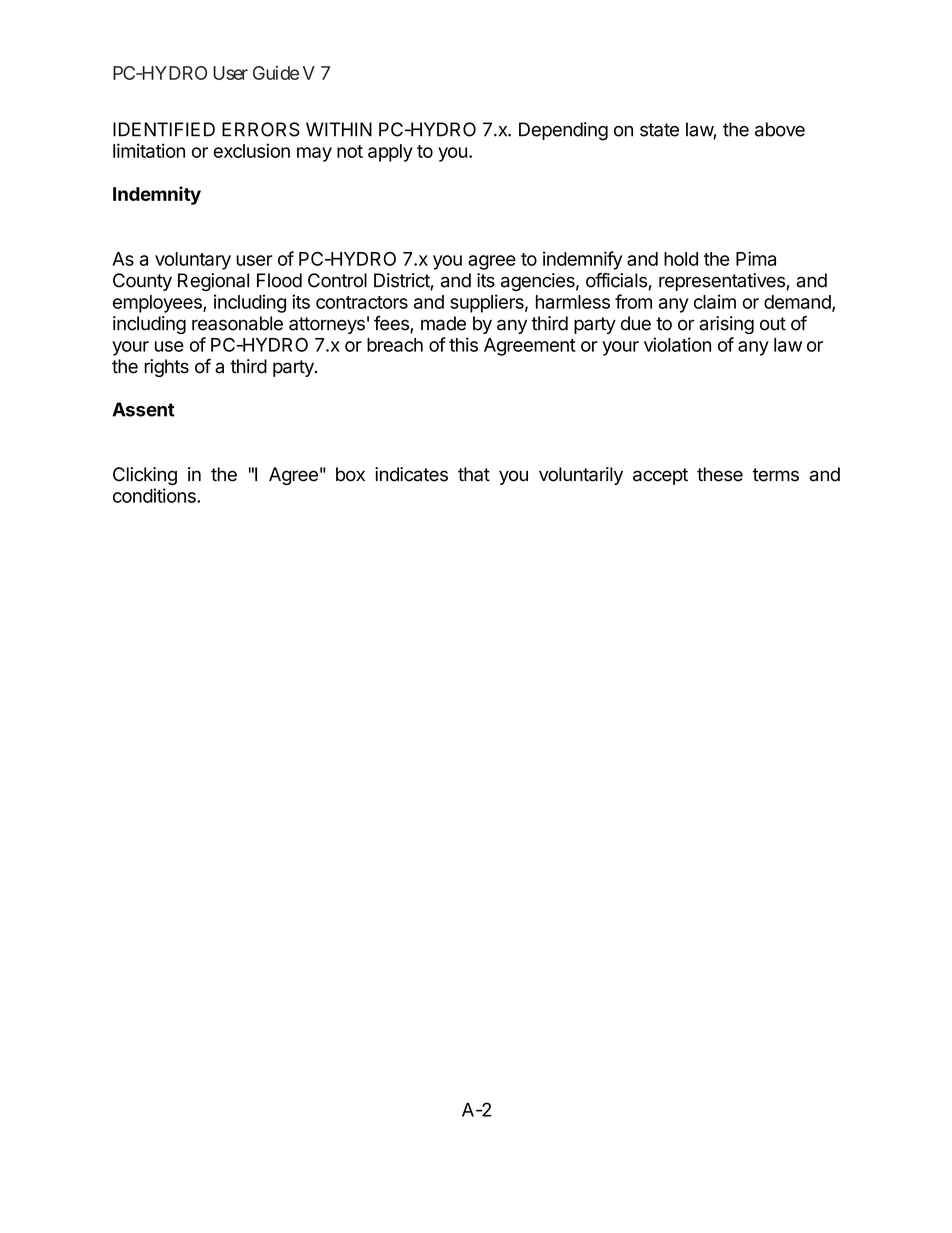 The image size is (952, 1233). Describe the element at coordinates (155, 495) in the image. I see `conditions` at that location.
